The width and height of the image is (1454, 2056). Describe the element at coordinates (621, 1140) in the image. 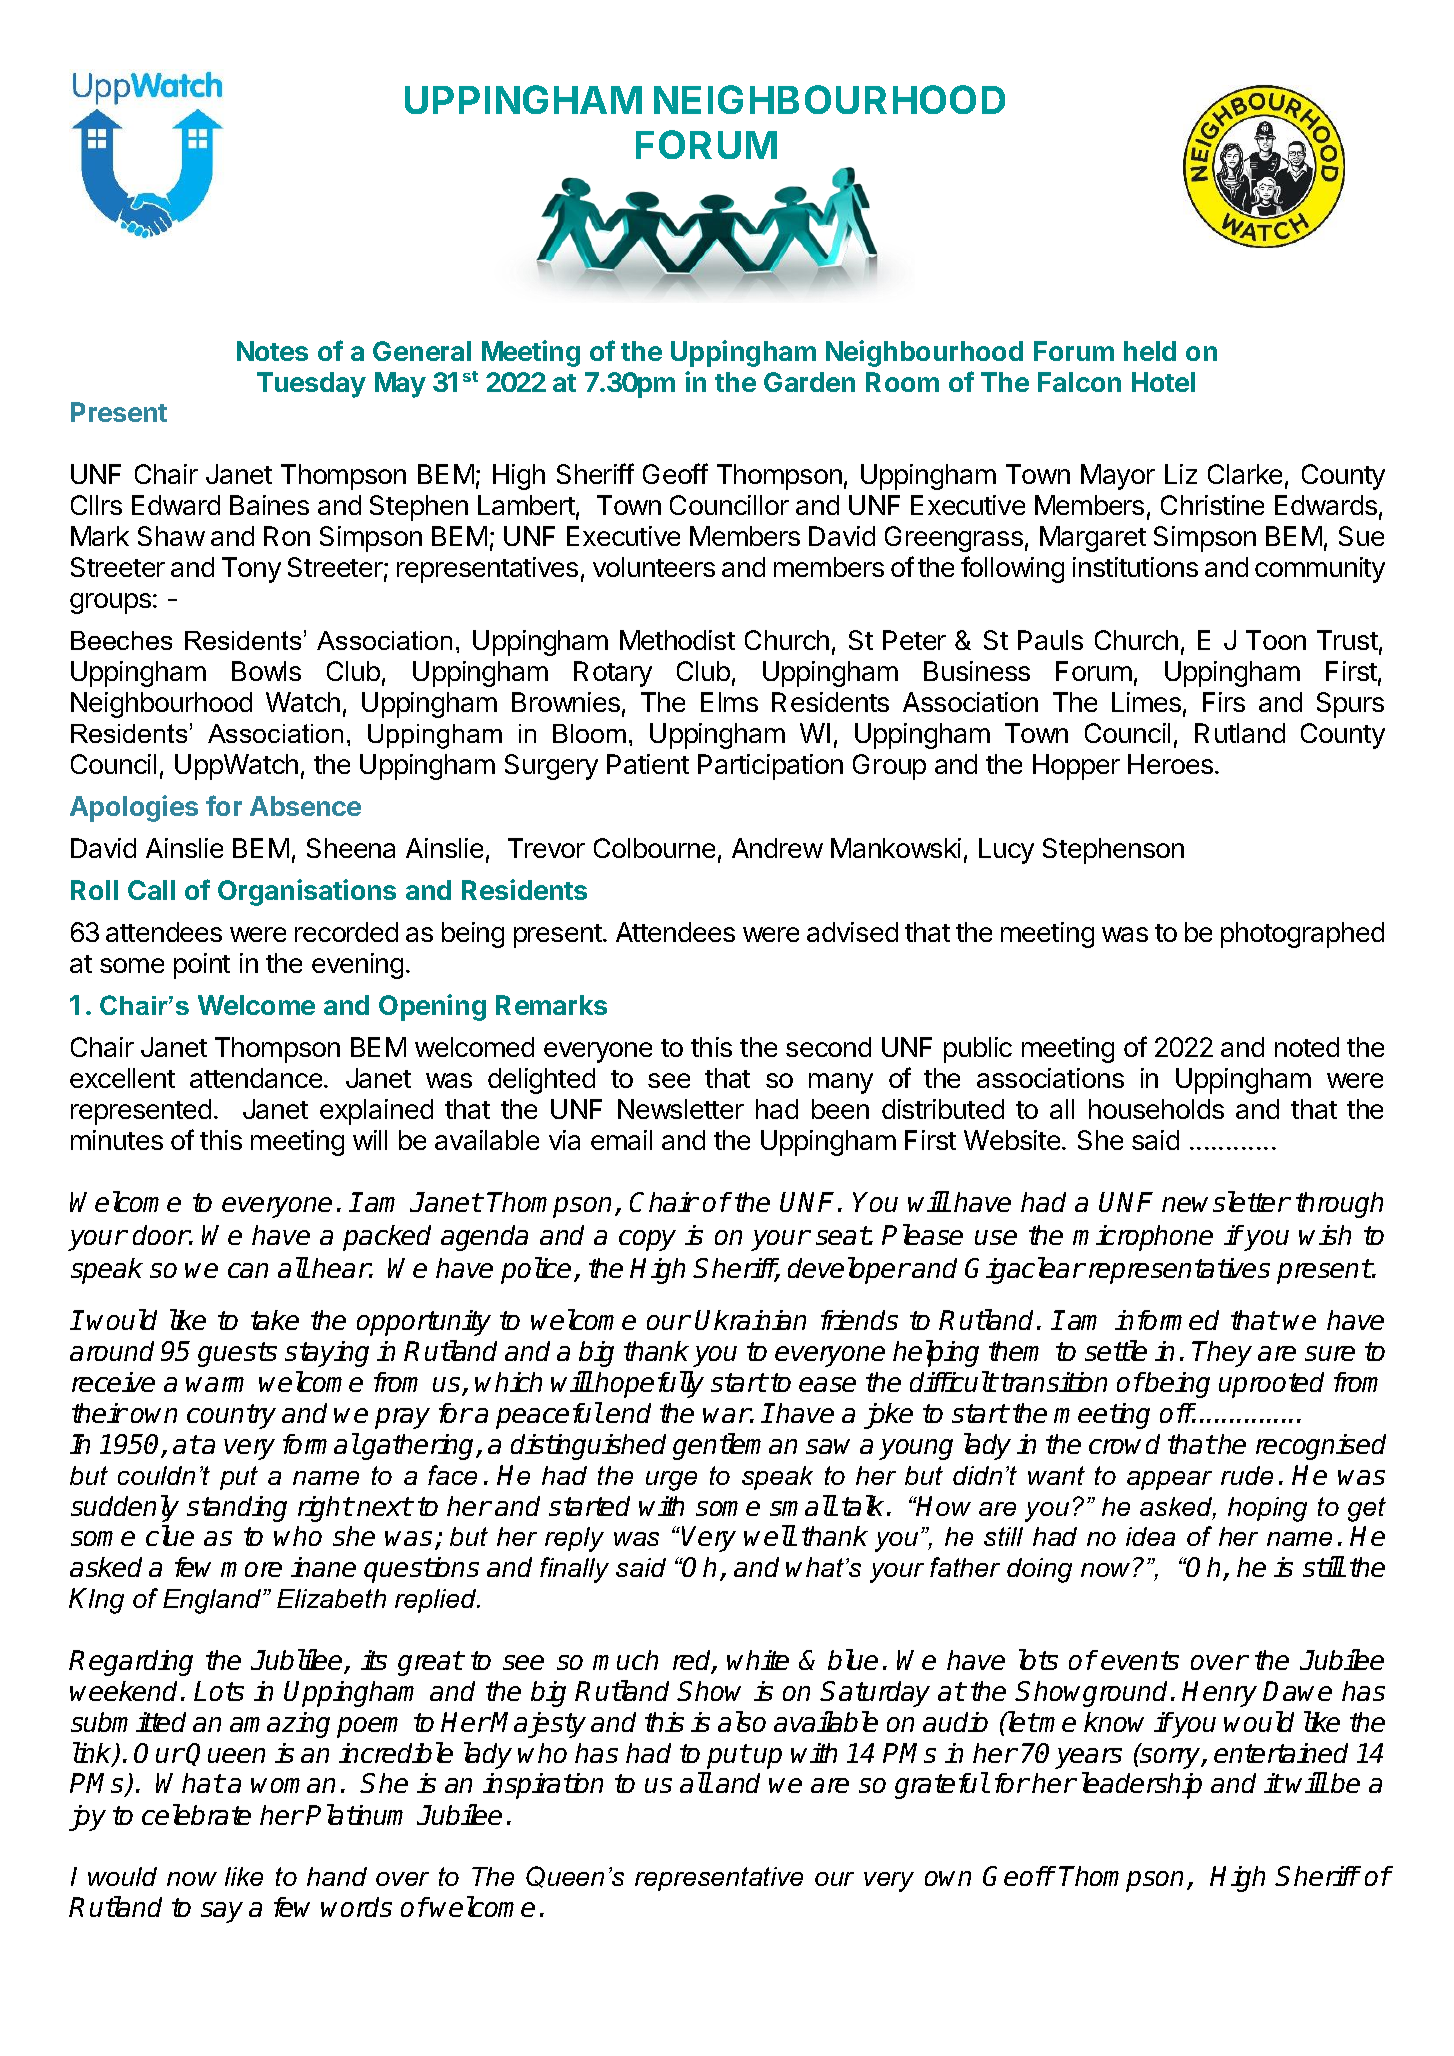

I see `email` at that location.
